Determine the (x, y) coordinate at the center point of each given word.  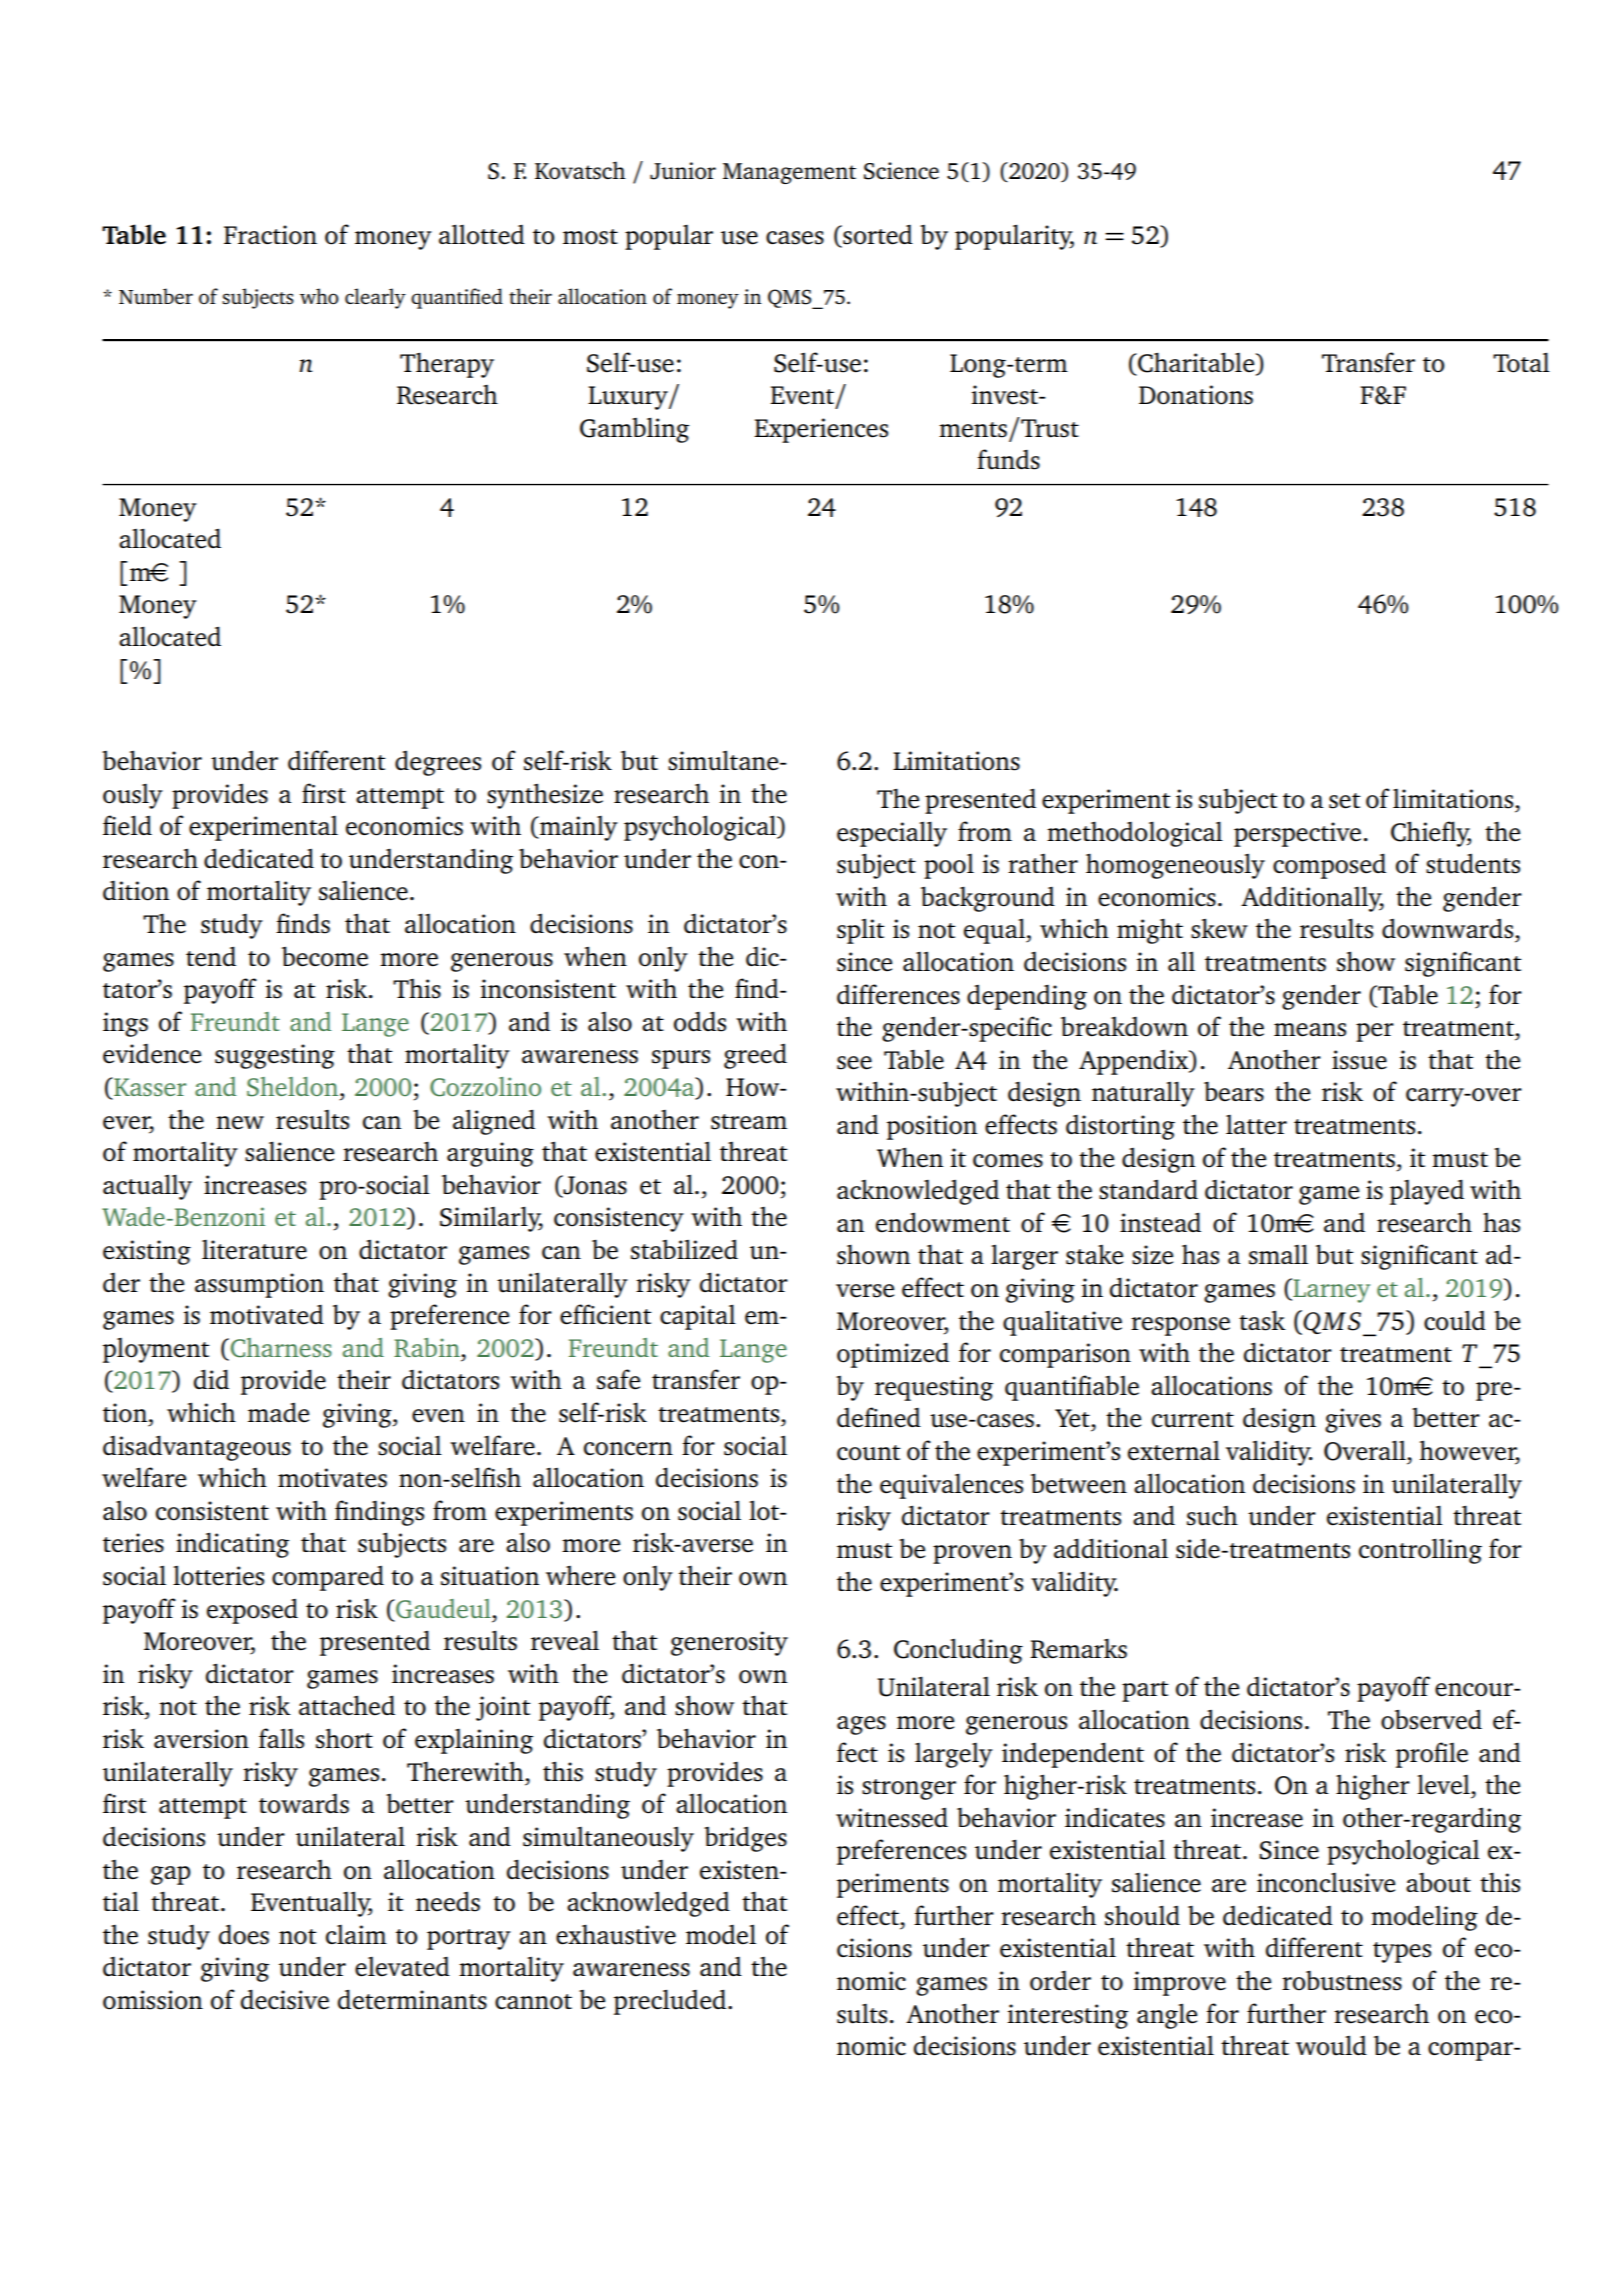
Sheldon (294, 1087)
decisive (285, 1999)
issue (1359, 1060)
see (854, 1063)
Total (1521, 362)
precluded (671, 2002)
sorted (877, 236)
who (319, 296)
